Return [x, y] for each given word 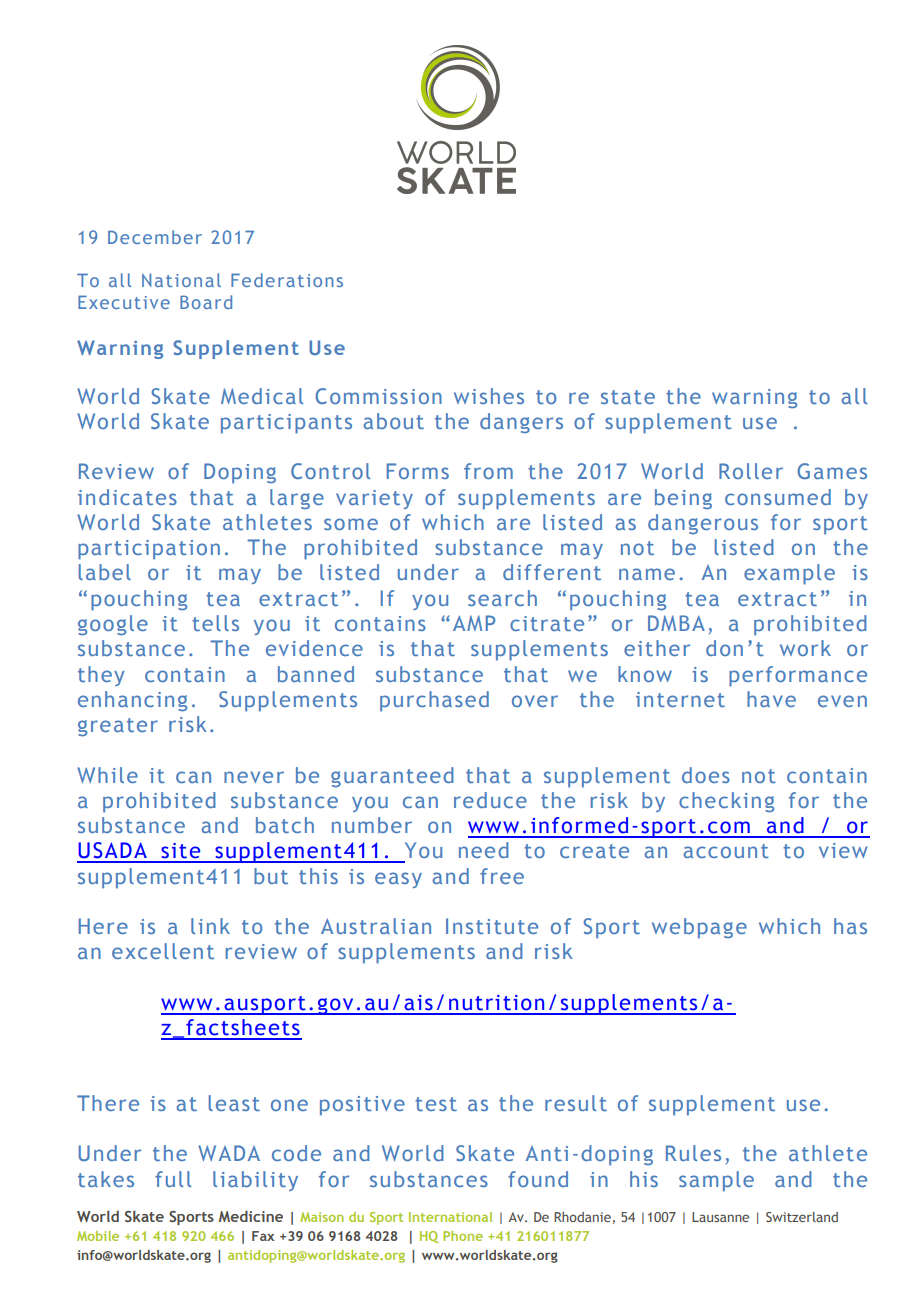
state [628, 397]
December [155, 237]
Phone [463, 1236]
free [502, 876]
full [173, 1179]
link [210, 926]
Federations [287, 280]
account [726, 851]
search [502, 598]
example [789, 574]
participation [149, 550]
